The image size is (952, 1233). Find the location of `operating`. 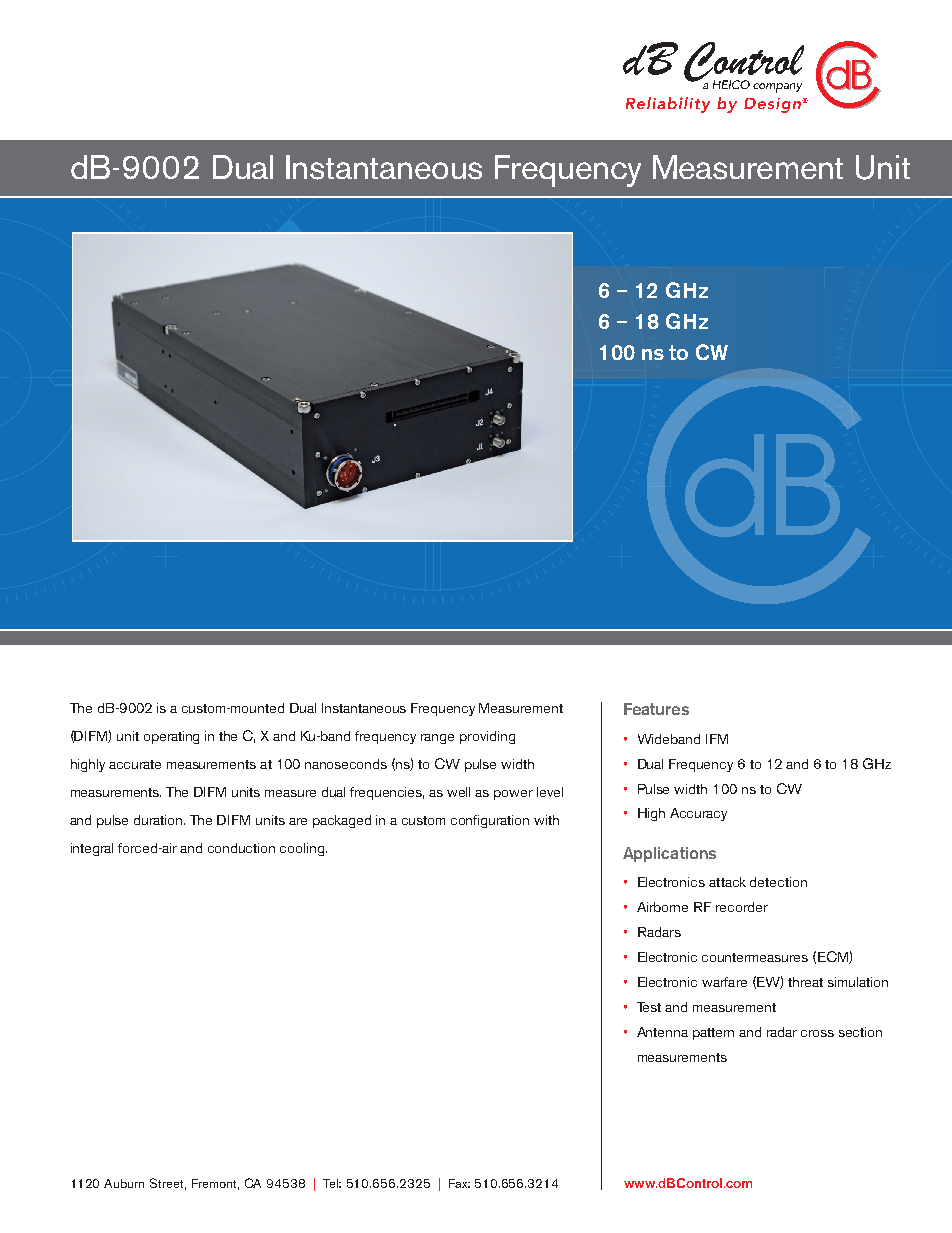

operating is located at coordinates (171, 737).
